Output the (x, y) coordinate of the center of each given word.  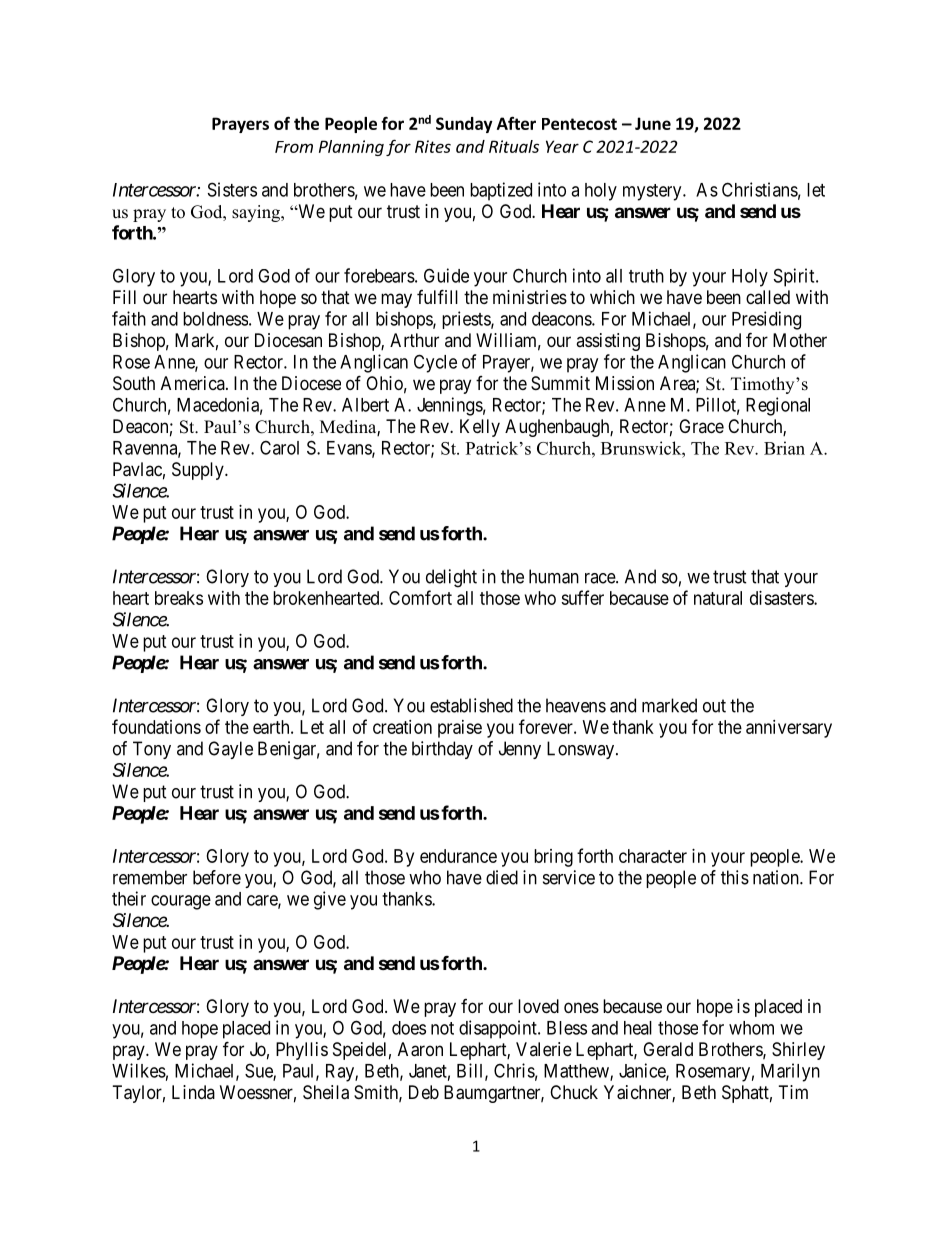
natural (718, 598)
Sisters (232, 189)
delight (451, 578)
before (217, 877)
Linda (193, 1092)
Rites (433, 146)
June (653, 123)
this (735, 877)
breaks (179, 598)
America (194, 383)
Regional (778, 406)
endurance (458, 856)
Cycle (435, 363)
